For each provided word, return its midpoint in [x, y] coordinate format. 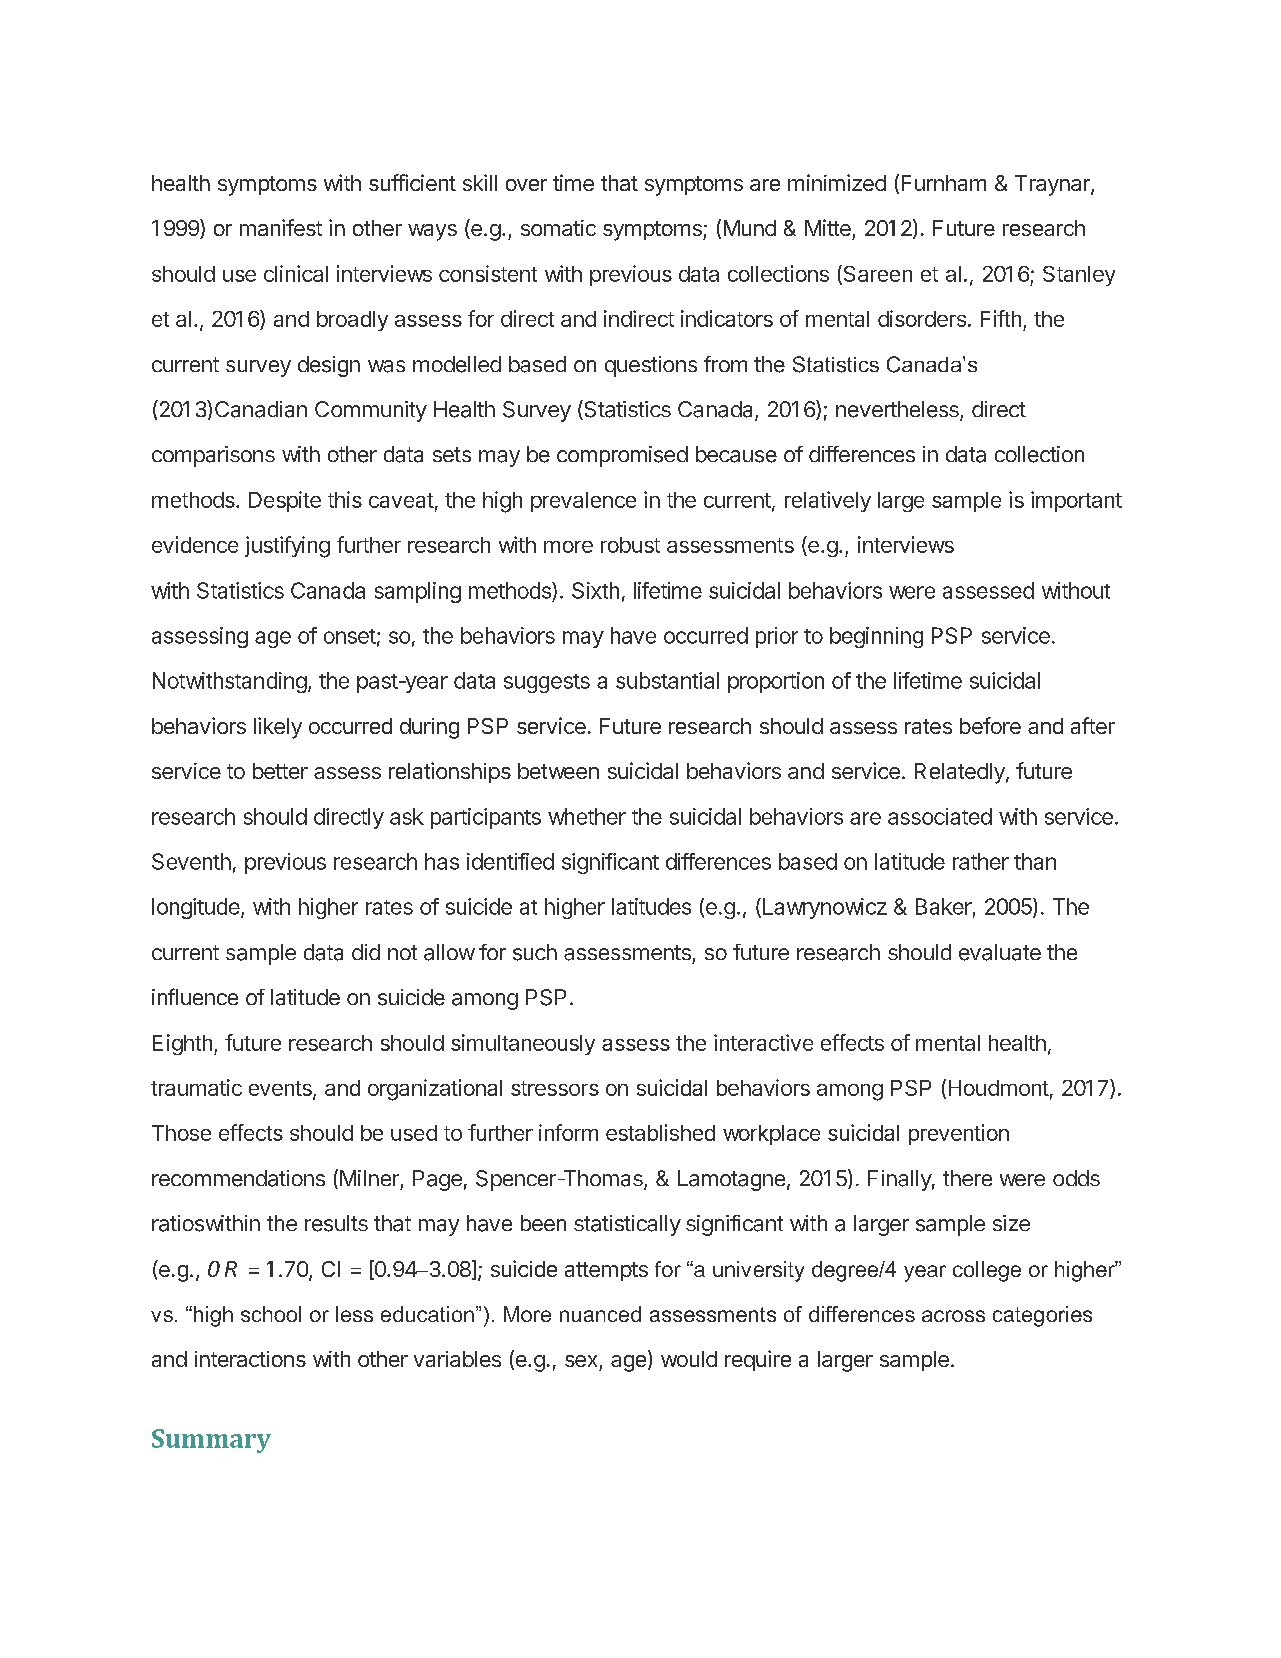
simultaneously [523, 1044]
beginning [876, 637]
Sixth [595, 590]
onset [350, 636]
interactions [250, 1359]
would [689, 1359]
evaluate [1000, 952]
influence [195, 996]
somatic [558, 228]
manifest [281, 227]
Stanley [1079, 276]
